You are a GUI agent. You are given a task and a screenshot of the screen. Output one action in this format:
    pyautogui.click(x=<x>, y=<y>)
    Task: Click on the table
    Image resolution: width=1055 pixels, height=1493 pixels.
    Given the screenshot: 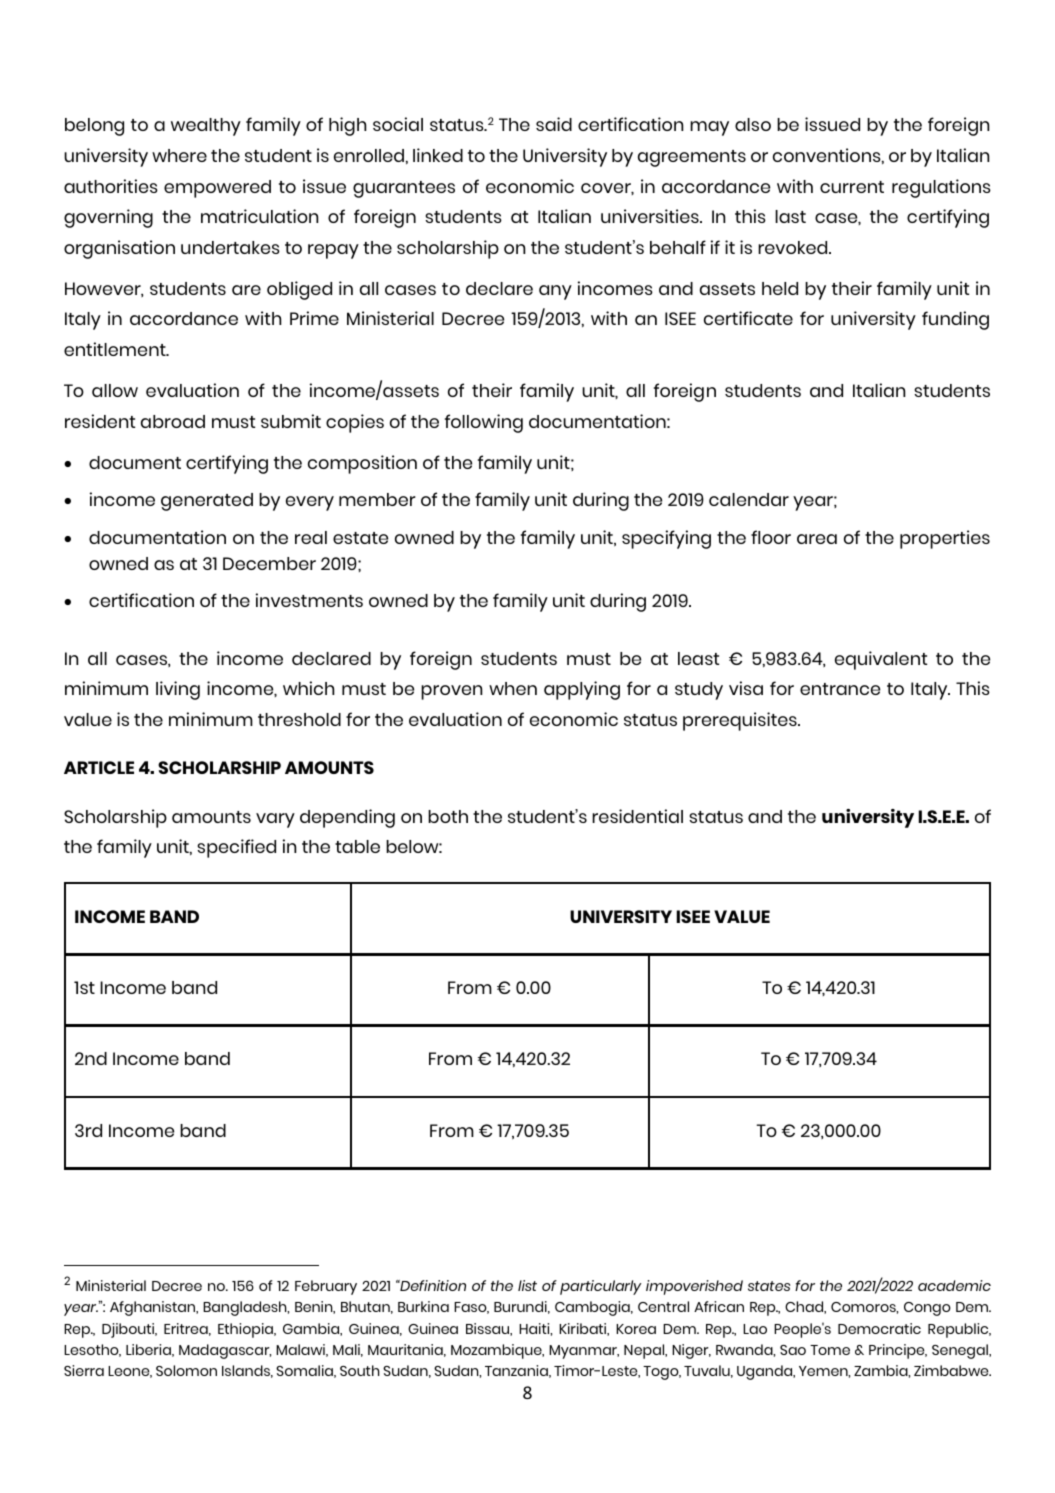 What is the action you would take?
    pyautogui.click(x=357, y=846)
